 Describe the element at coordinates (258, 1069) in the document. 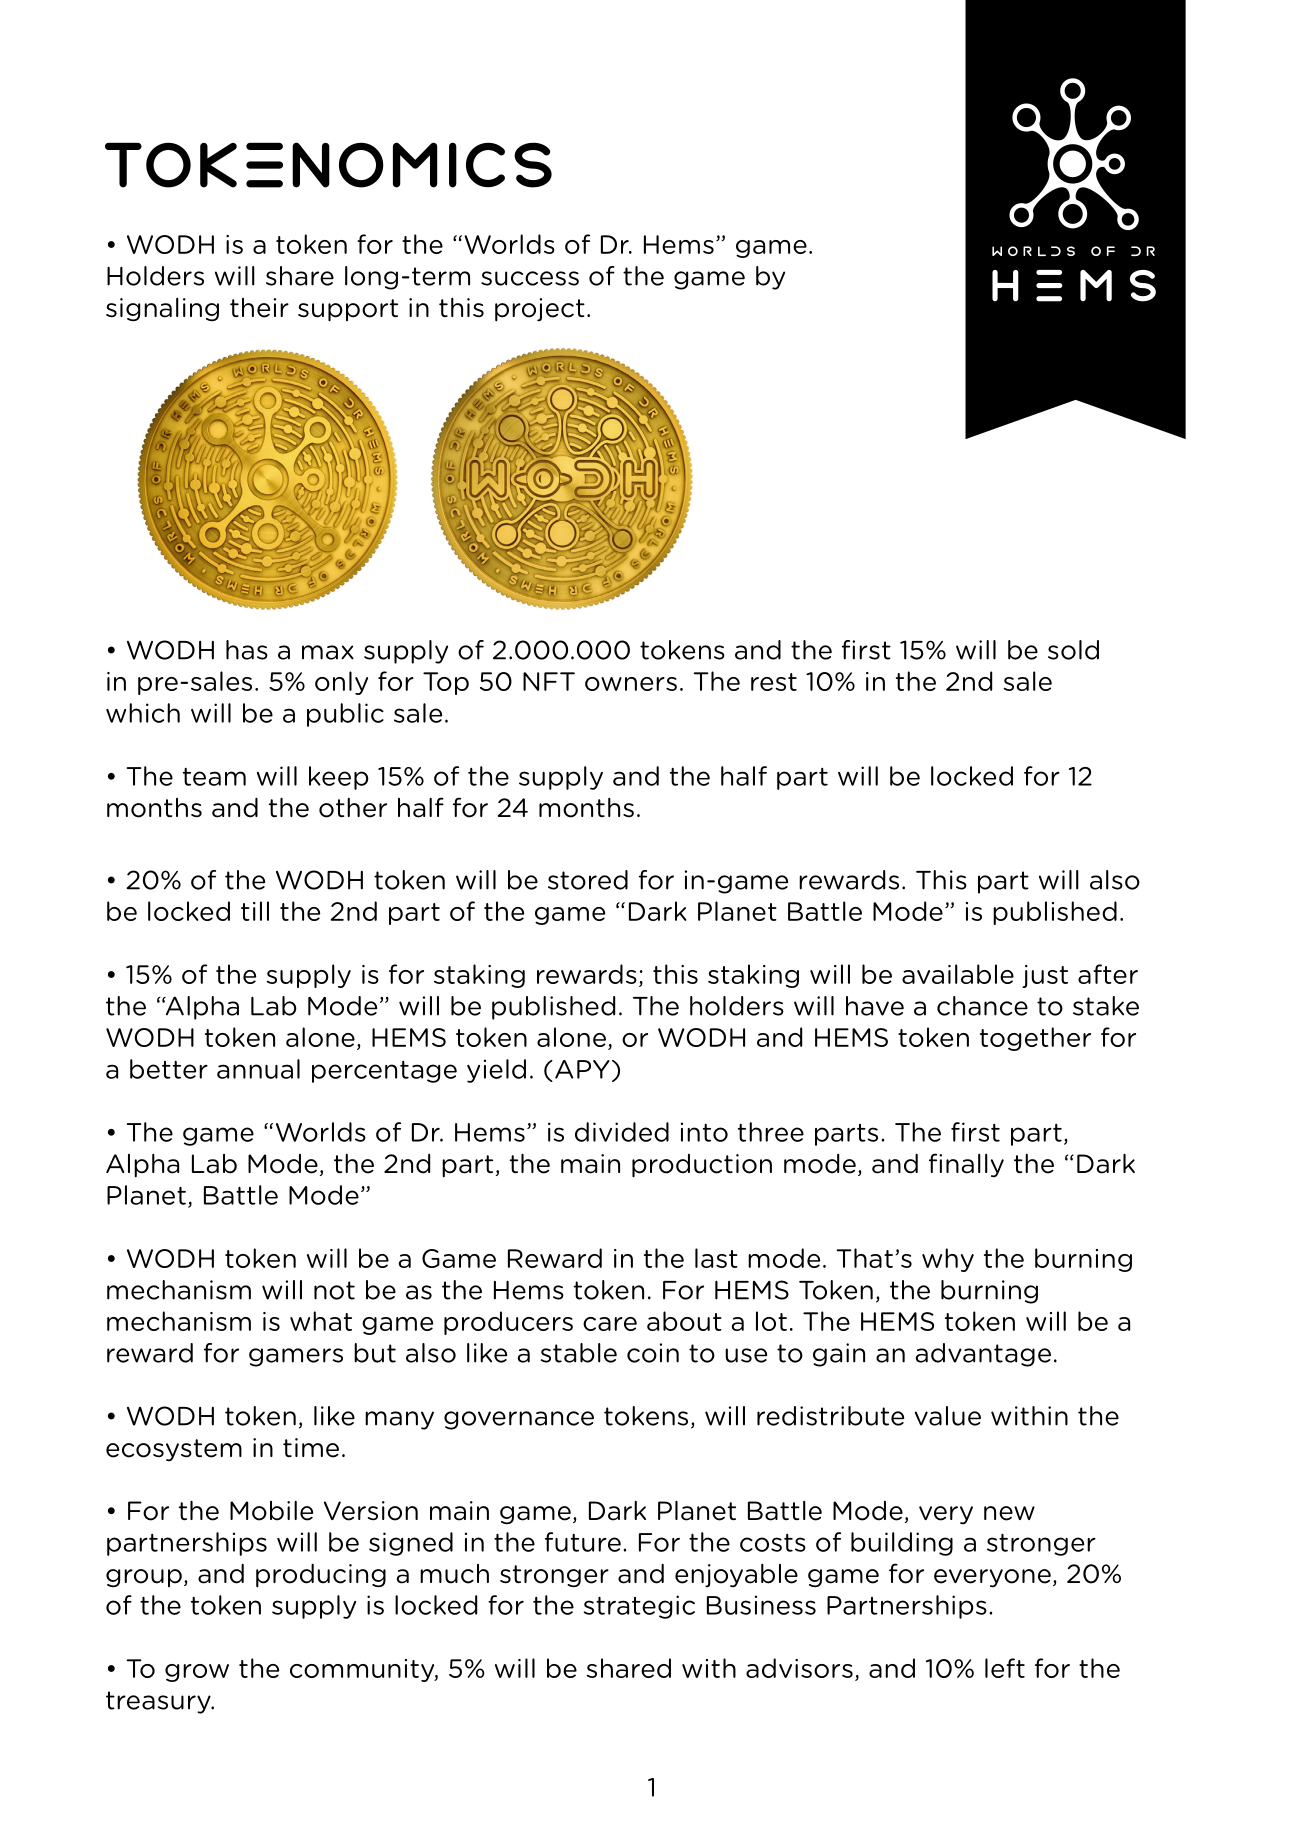

I see `annual` at that location.
